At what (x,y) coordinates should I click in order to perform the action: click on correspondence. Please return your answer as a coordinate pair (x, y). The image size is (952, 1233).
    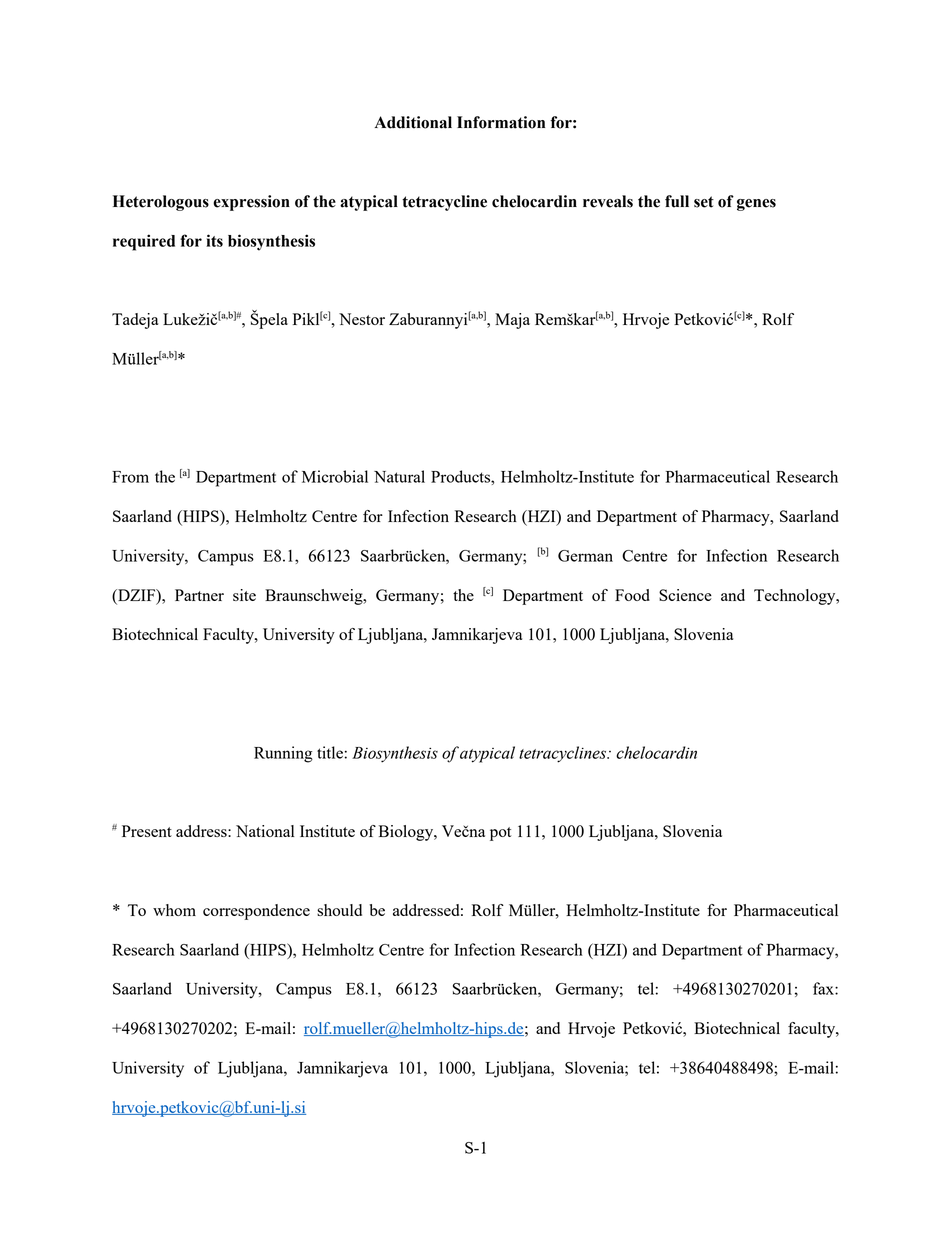
    Looking at the image, I should click on (256, 912).
